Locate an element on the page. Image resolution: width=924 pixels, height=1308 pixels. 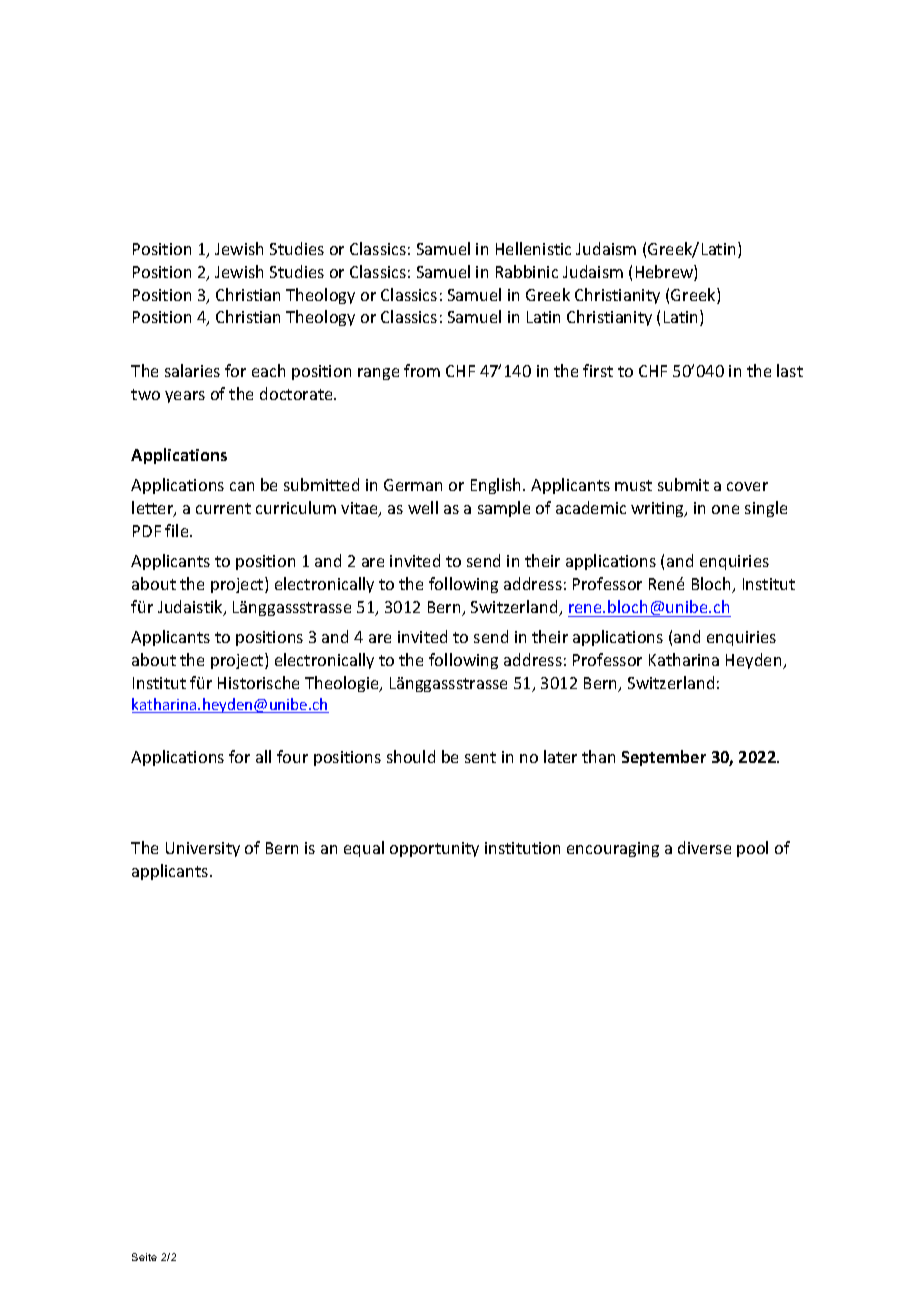
salaries is located at coordinates (192, 370).
